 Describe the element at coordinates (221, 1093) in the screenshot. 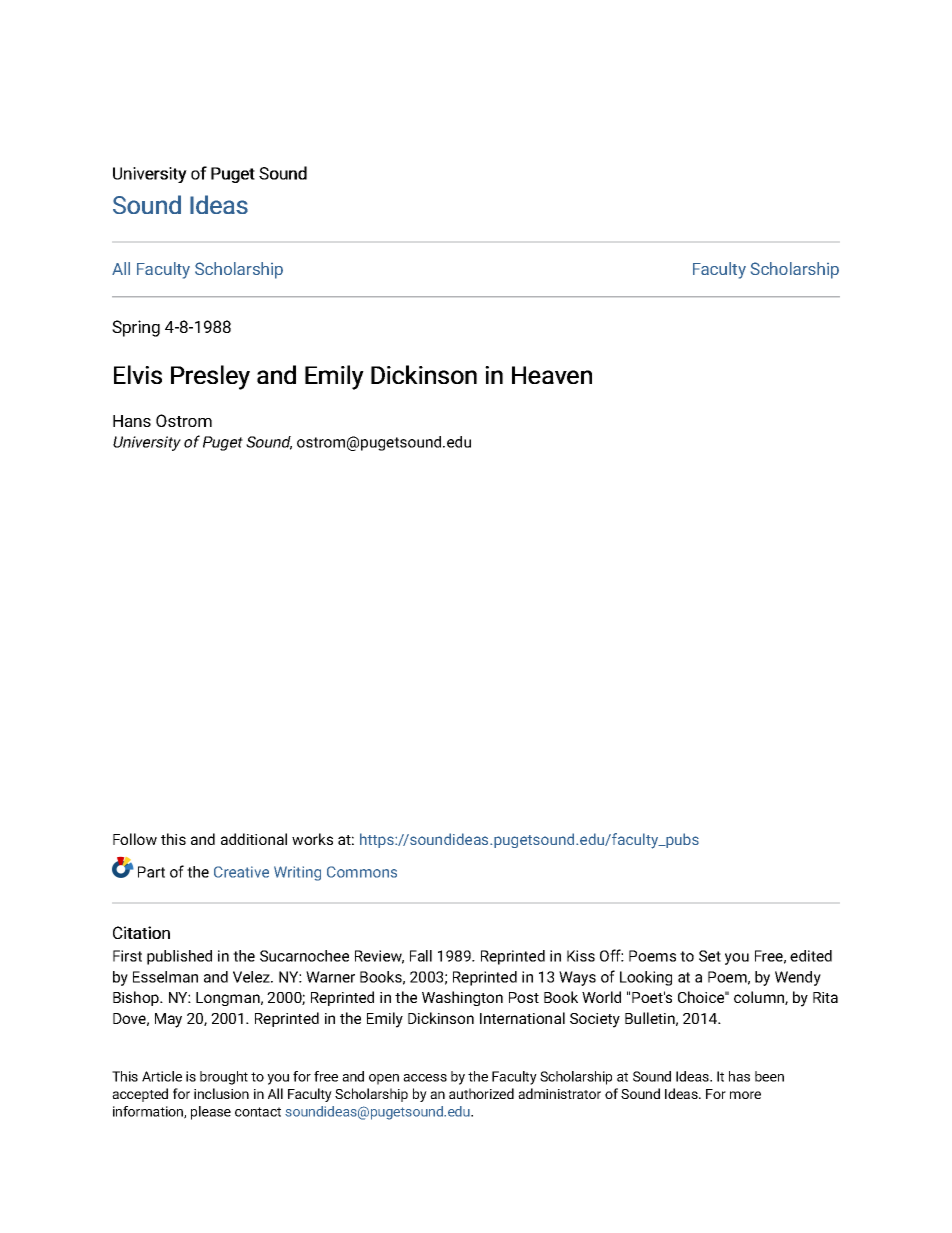

I see `inclusion` at that location.
